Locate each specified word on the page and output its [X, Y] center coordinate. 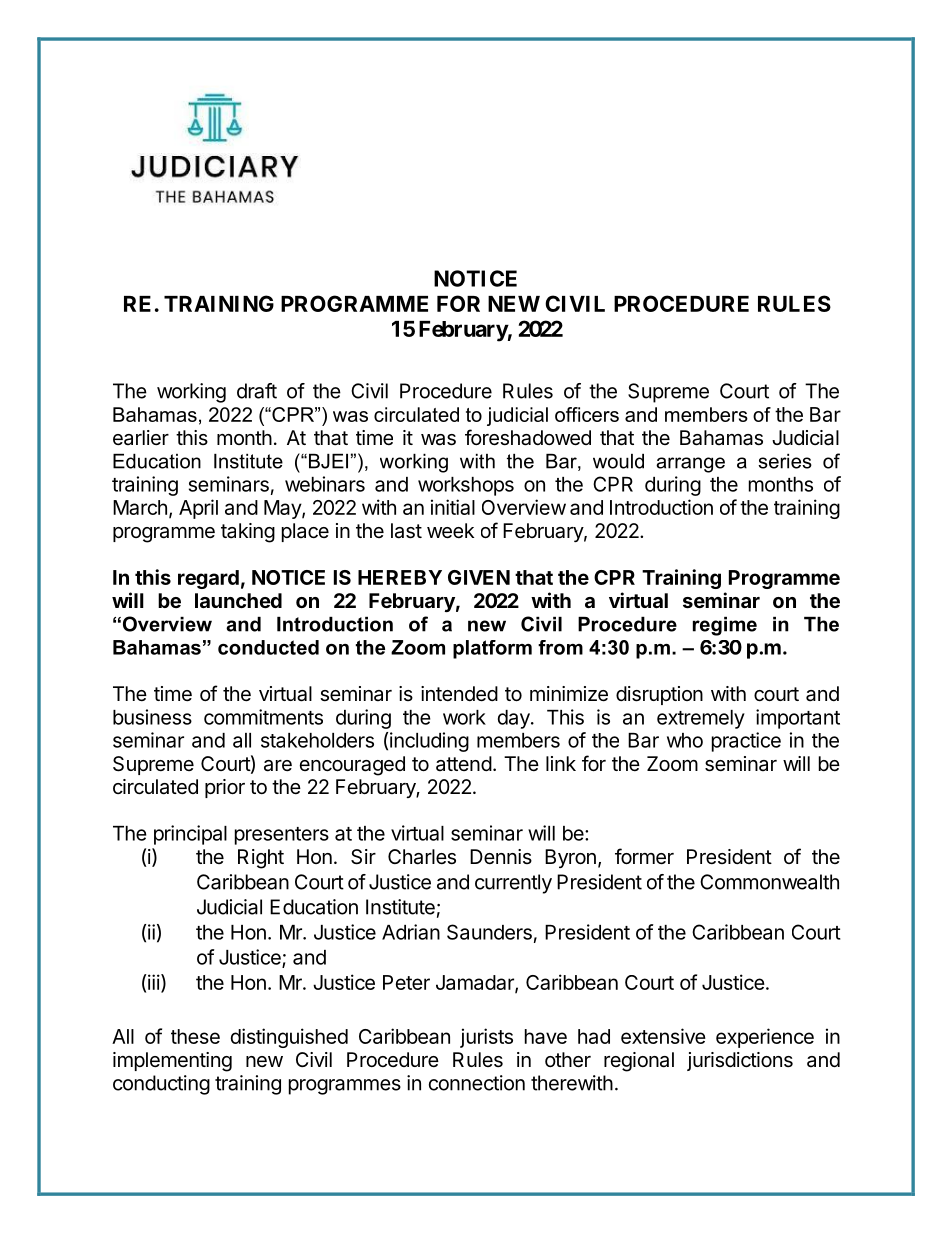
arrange [690, 465]
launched [238, 600]
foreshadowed [528, 437]
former [644, 856]
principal [190, 835]
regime [725, 626]
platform [492, 649]
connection [477, 1083]
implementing [172, 1062]
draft [257, 391]
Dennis [501, 856]
